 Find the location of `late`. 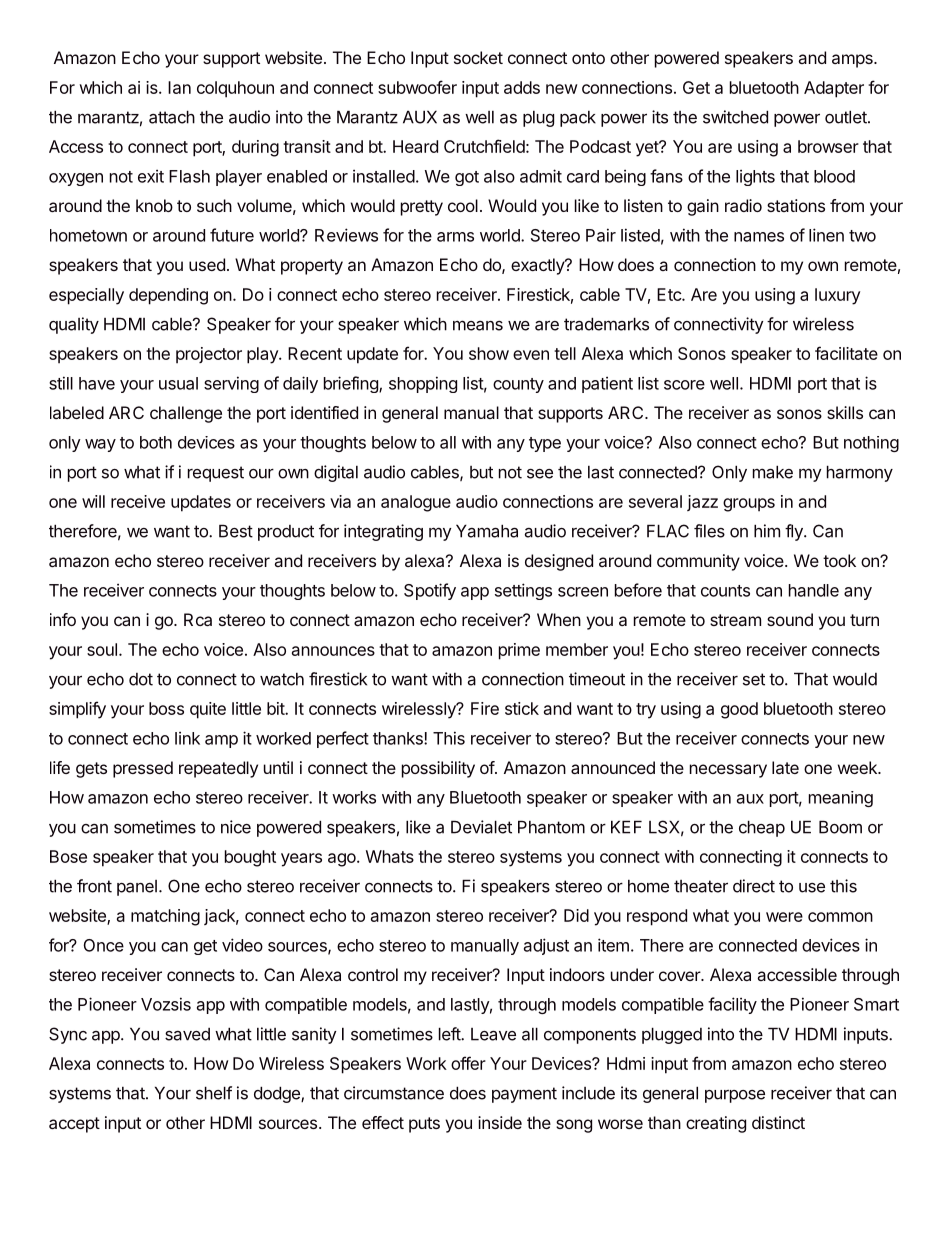

late is located at coordinates (785, 767).
